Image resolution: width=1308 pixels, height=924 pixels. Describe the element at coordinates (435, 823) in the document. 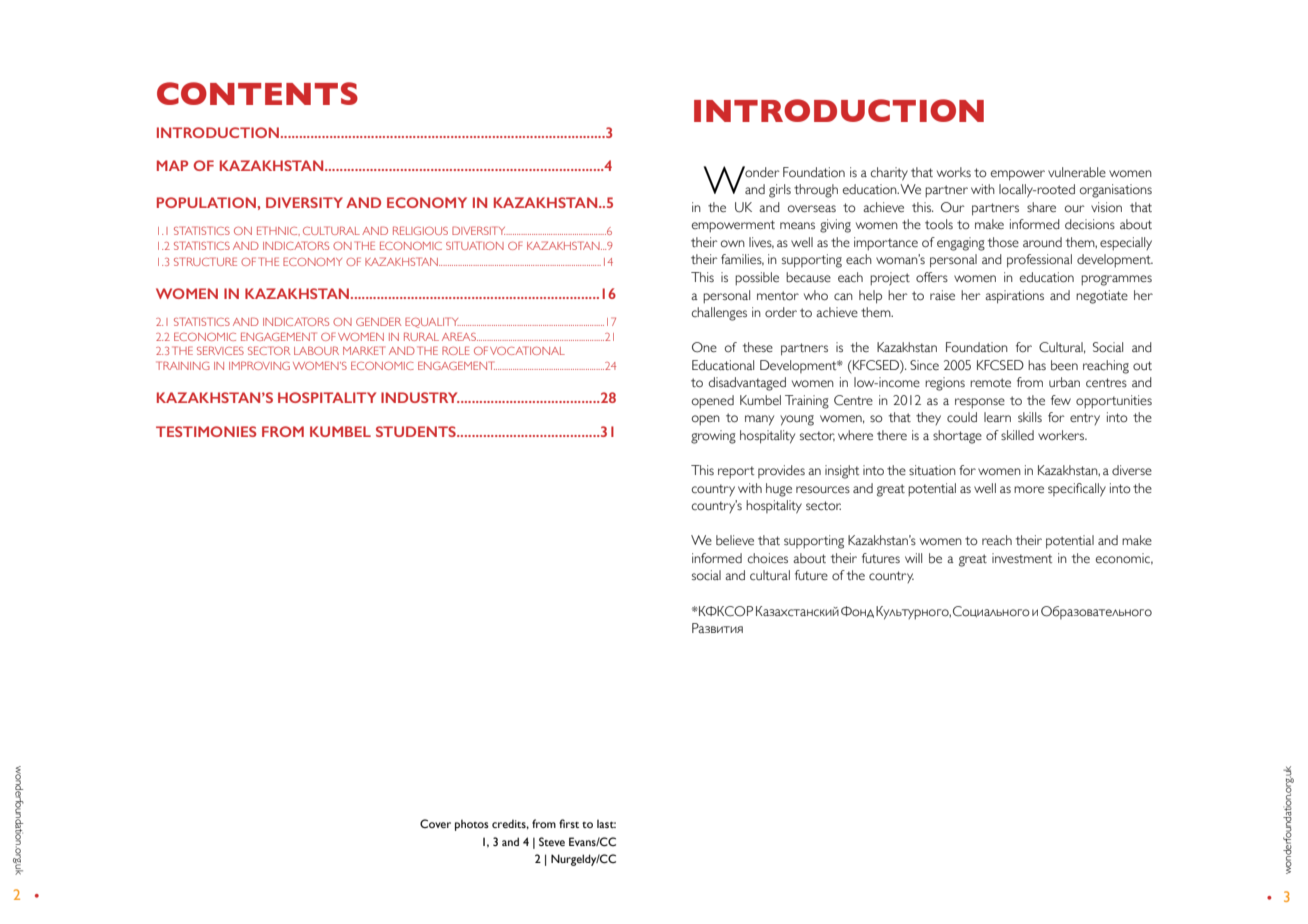

I see `Cover` at that location.
